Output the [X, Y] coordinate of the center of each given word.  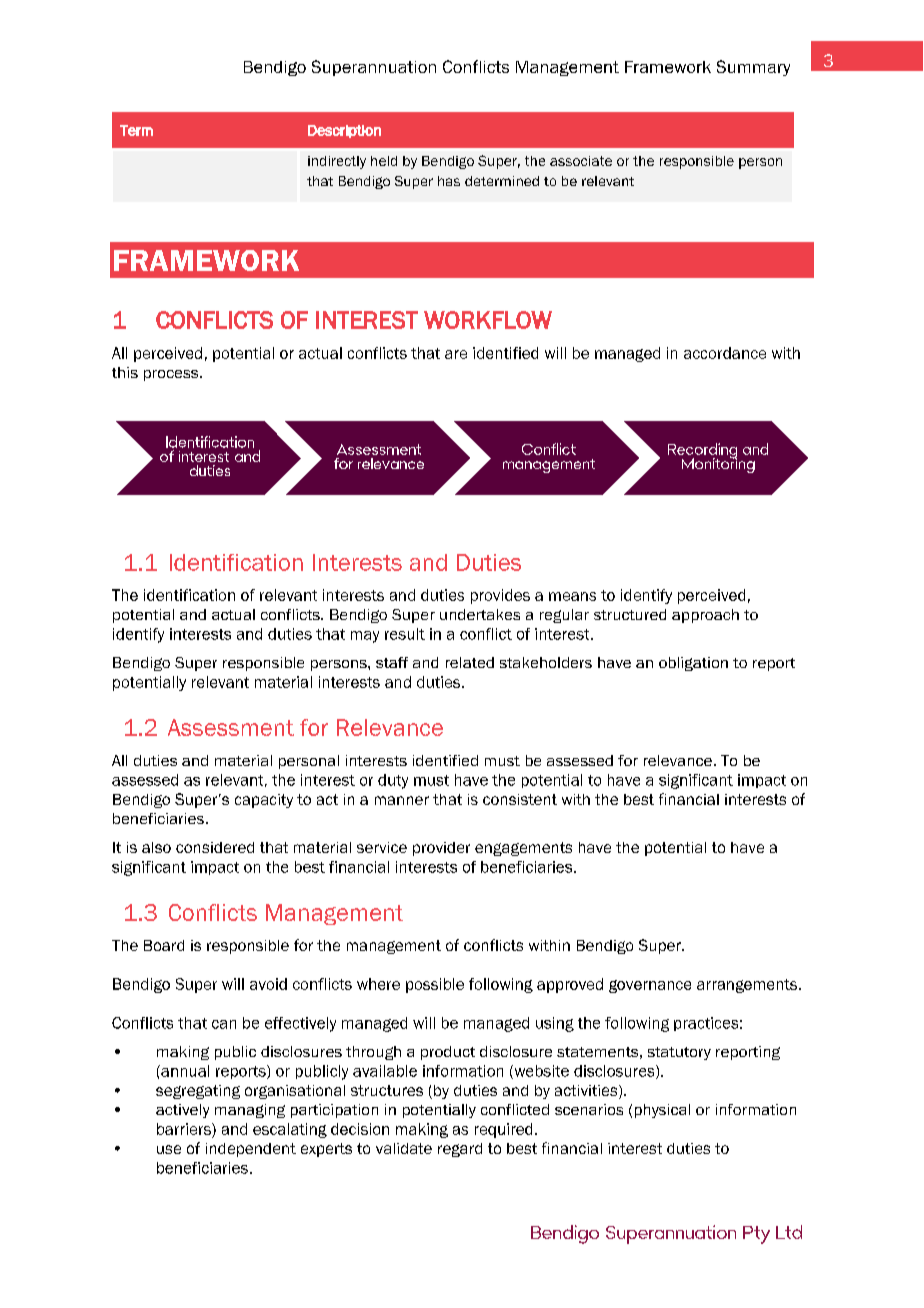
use [169, 1149]
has [449, 181]
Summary [753, 68]
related [470, 662]
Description [344, 131]
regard [460, 1150]
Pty [756, 1235]
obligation [693, 664]
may [365, 637]
